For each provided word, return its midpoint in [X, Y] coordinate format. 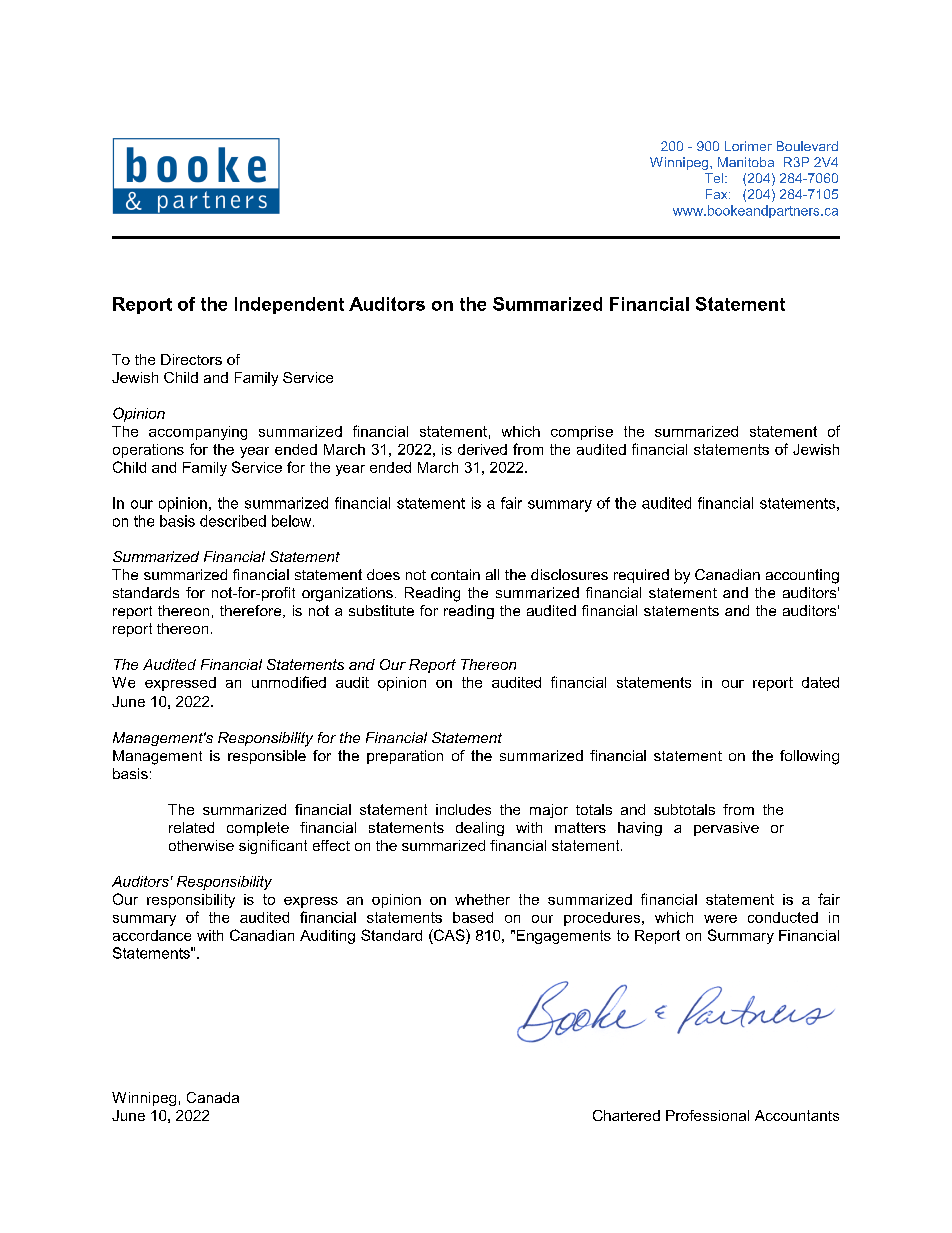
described [233, 521]
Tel [714, 178]
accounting [802, 576]
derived [482, 449]
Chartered [626, 1115]
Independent [289, 305]
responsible [267, 757]
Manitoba [746, 162]
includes [463, 809]
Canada [213, 1097]
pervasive [726, 829]
